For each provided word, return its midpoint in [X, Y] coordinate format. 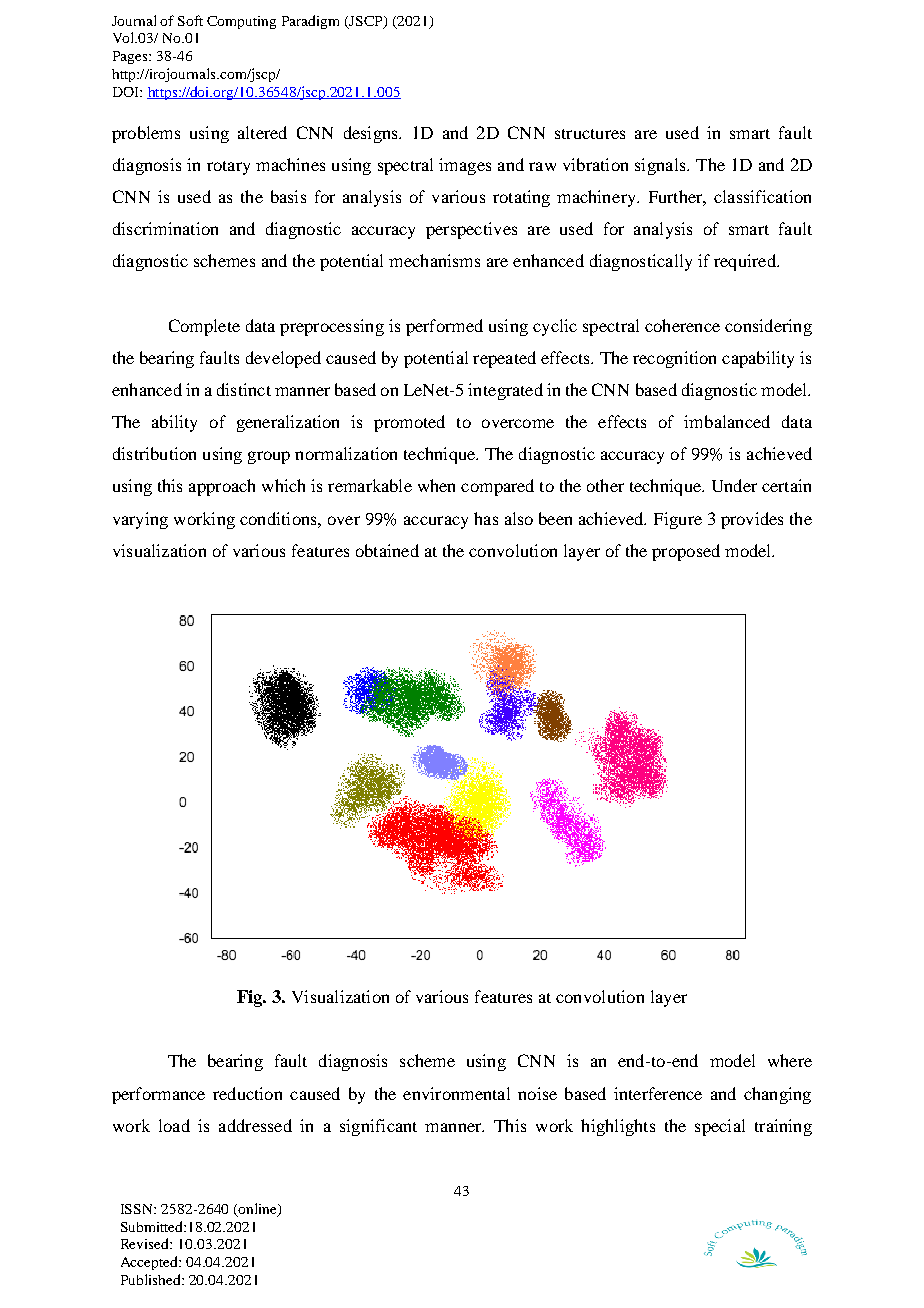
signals [661, 166]
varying [140, 520]
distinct [244, 389]
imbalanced [727, 421]
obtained [387, 550]
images [465, 166]
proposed [686, 552]
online [257, 1209]
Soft [190, 20]
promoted [409, 423]
